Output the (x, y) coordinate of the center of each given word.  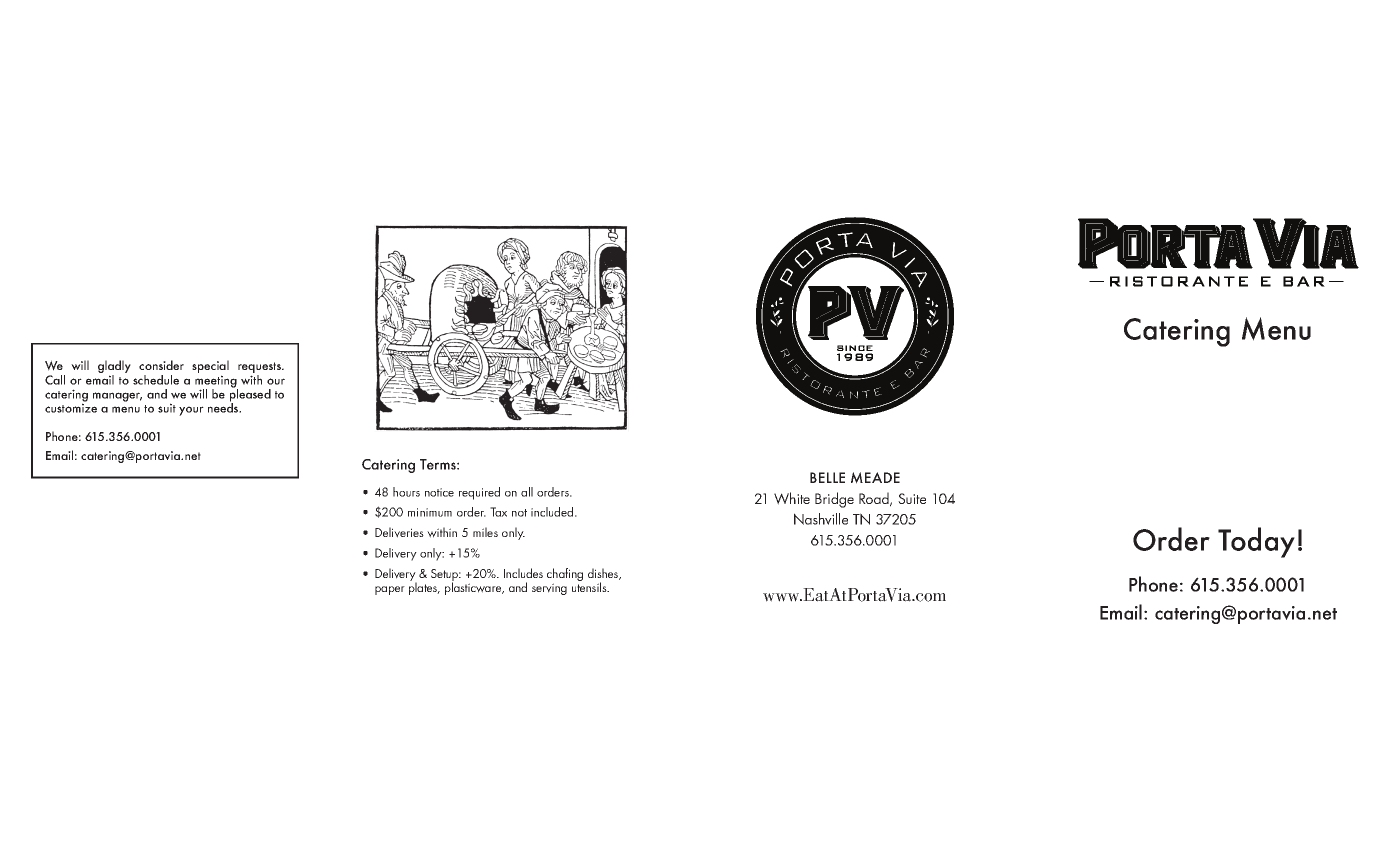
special (210, 368)
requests (261, 369)
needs (224, 407)
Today (1256, 542)
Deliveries (399, 532)
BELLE (827, 477)
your (191, 411)
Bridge (834, 500)
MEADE (875, 478)
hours (406, 492)
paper (390, 590)
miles (485, 532)
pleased (250, 395)
